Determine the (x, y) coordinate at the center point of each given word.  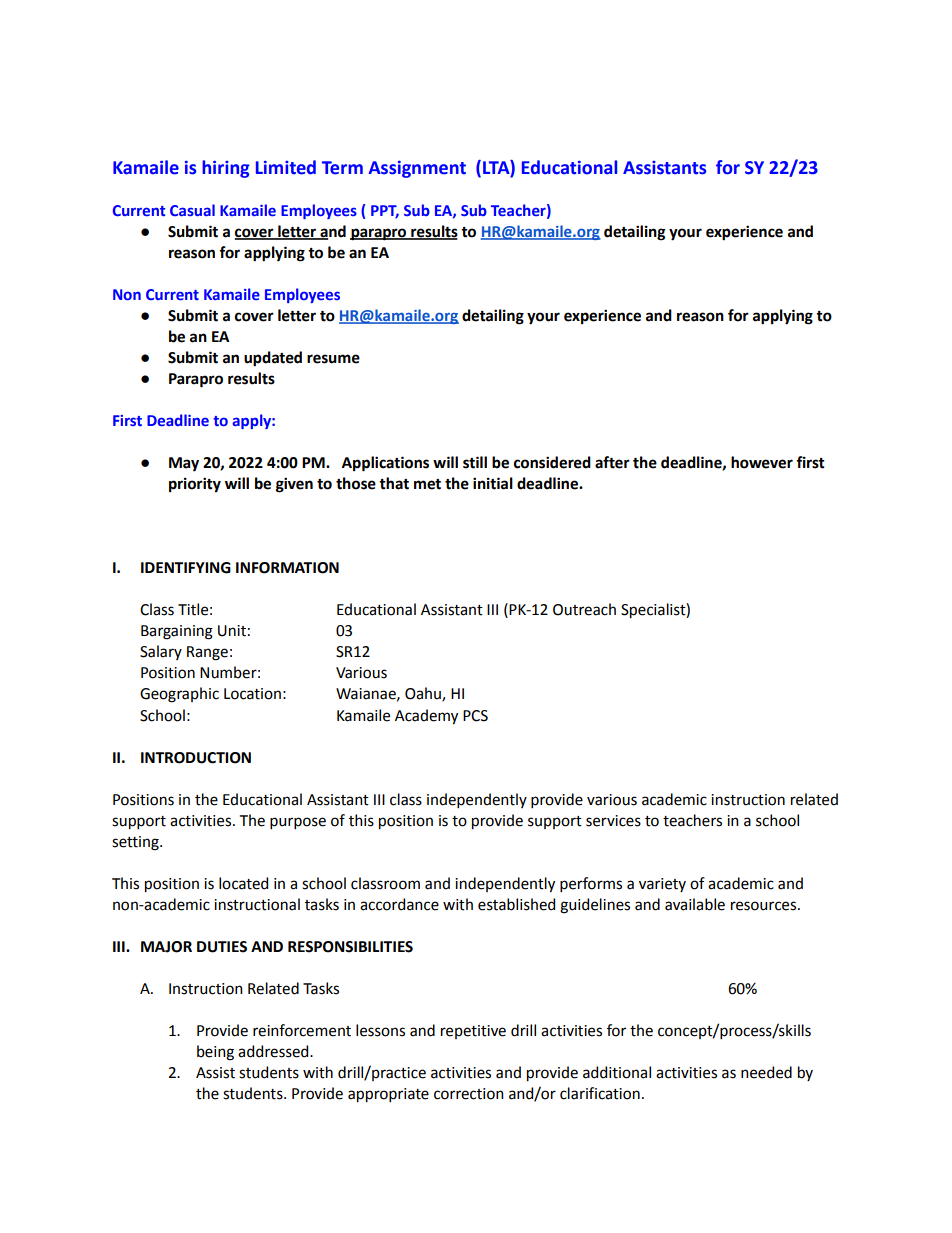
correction (469, 1094)
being (215, 1053)
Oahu (424, 694)
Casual (192, 210)
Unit (232, 631)
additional (617, 1072)
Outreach (584, 609)
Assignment (417, 169)
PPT (385, 212)
